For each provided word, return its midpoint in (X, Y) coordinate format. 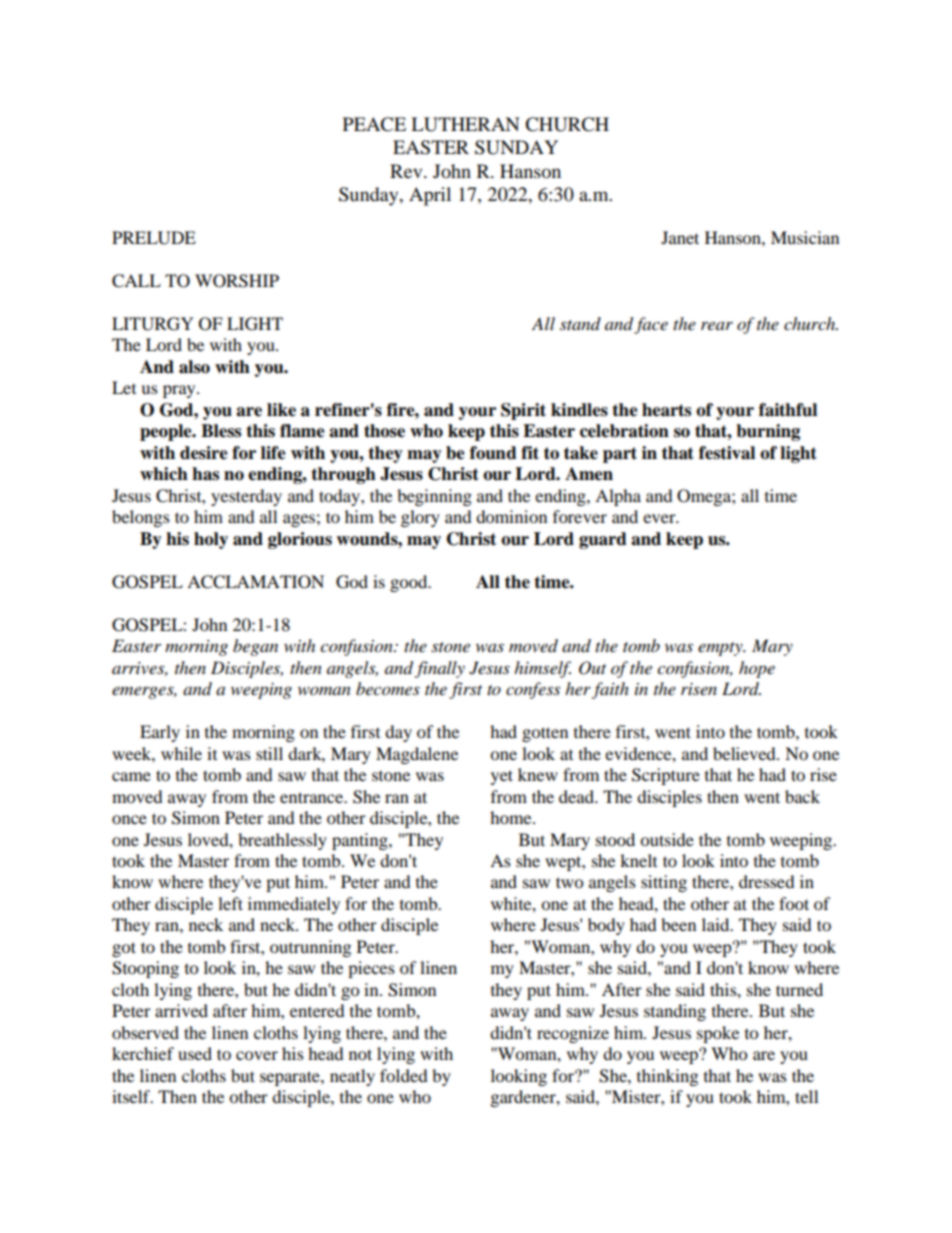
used (195, 1053)
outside (667, 839)
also (194, 367)
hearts (666, 410)
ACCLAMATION (255, 582)
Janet (680, 237)
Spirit (523, 411)
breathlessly (282, 841)
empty (721, 649)
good (410, 583)
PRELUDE (154, 238)
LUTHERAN (465, 124)
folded (404, 1075)
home (512, 817)
